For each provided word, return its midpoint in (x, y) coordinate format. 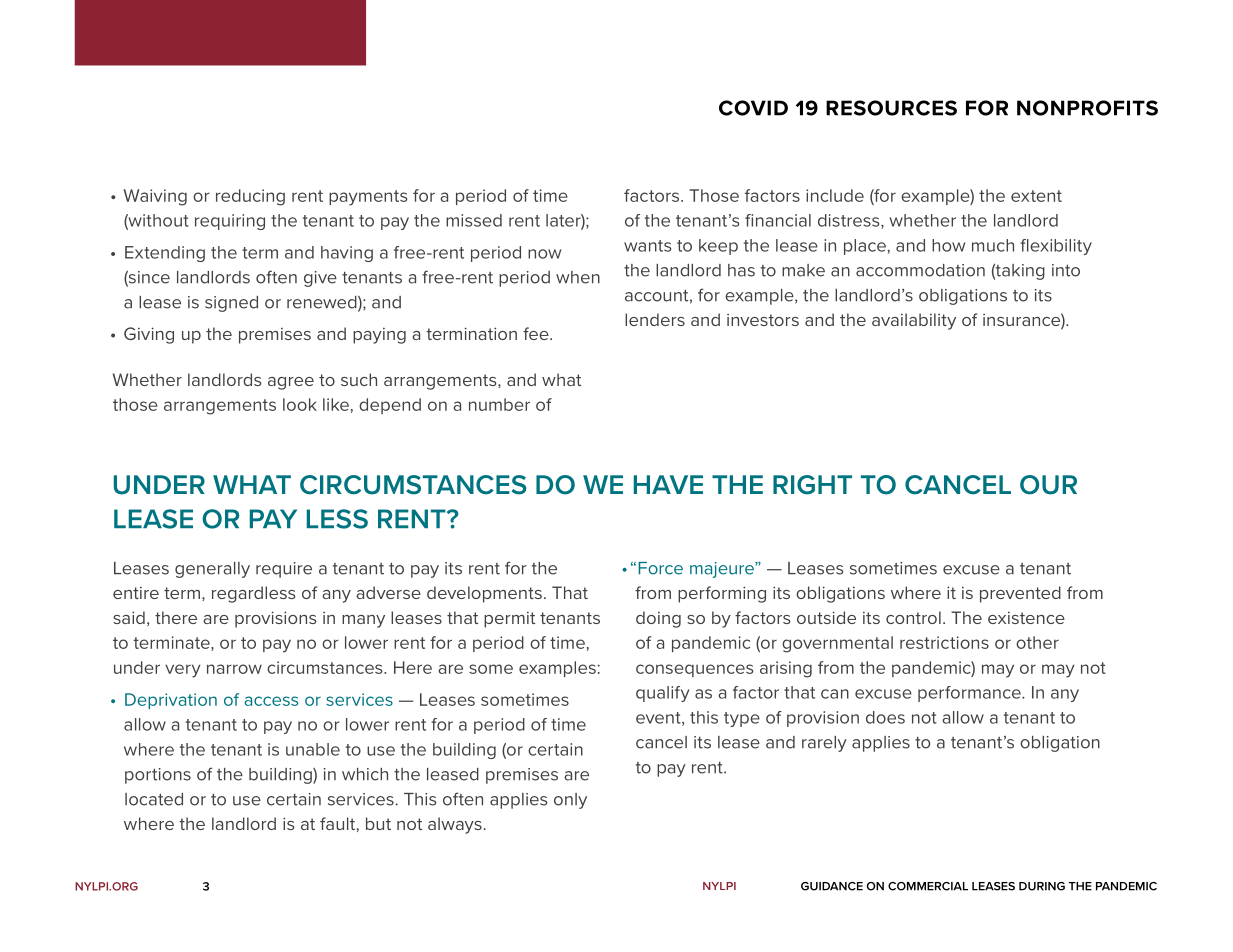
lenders (655, 319)
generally (212, 570)
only (570, 801)
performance (970, 694)
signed (231, 304)
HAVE (668, 484)
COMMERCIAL (928, 886)
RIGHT (812, 485)
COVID (753, 108)
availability (914, 321)
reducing (250, 197)
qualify (662, 694)
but (378, 823)
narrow (234, 669)
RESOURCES (891, 108)
